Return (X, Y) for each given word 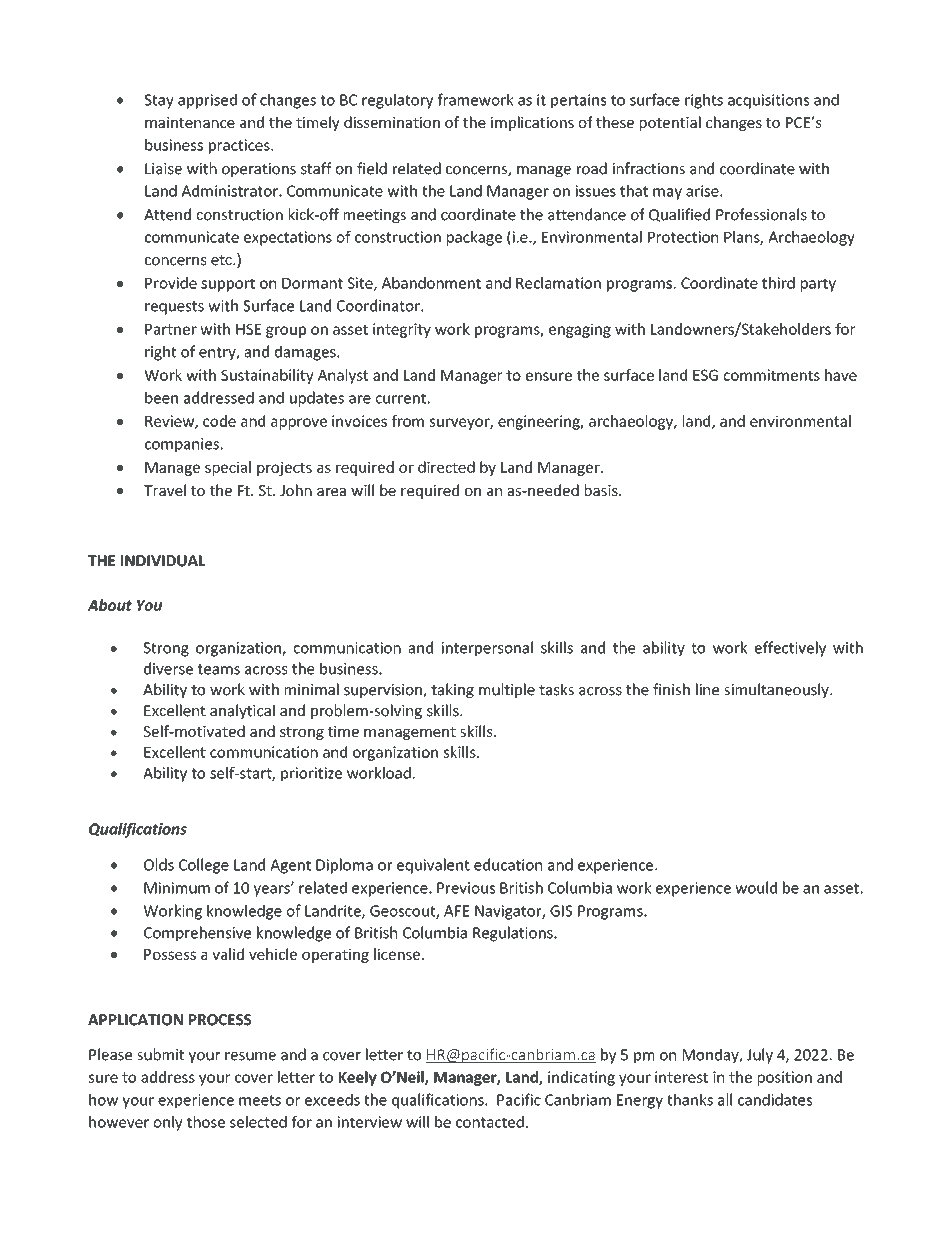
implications (532, 123)
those (206, 1122)
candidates (775, 1099)
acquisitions (768, 101)
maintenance (190, 122)
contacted (490, 1122)
